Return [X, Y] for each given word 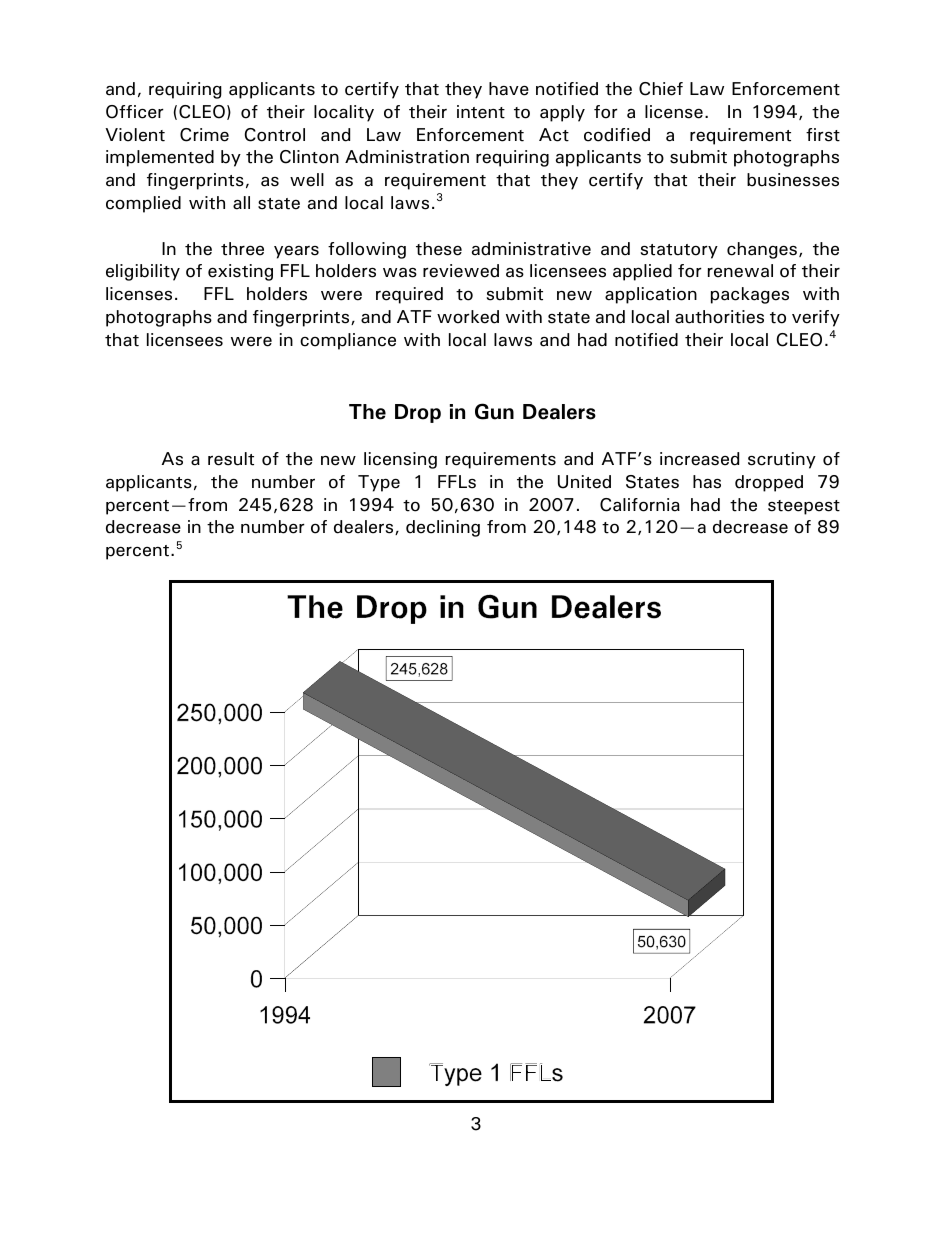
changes [762, 250]
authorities [719, 317]
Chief [661, 89]
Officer [135, 112]
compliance [348, 341]
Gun [494, 411]
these [439, 249]
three [242, 249]
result [231, 459]
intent [481, 112]
